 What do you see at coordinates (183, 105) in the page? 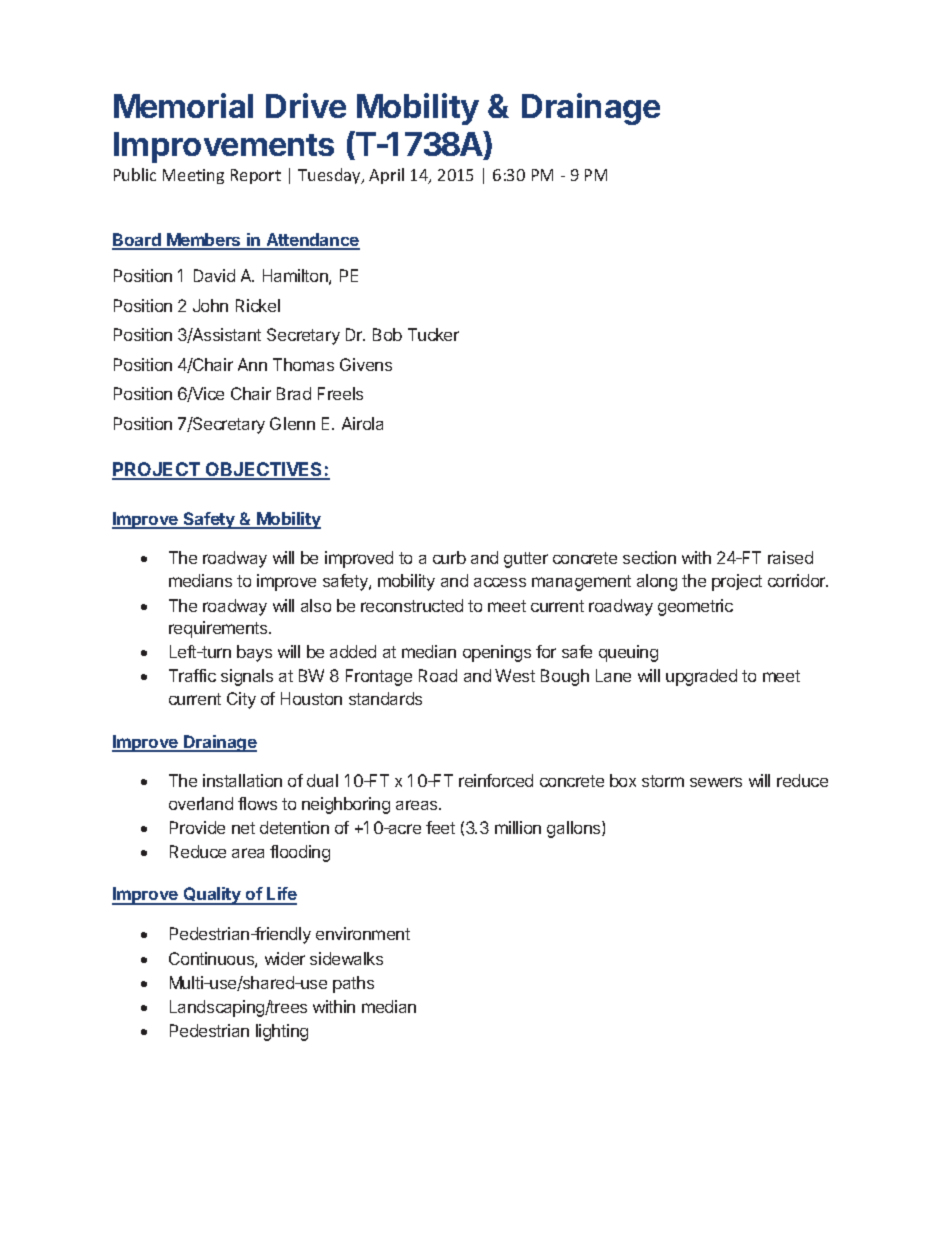
I see `Memorial` at bounding box center [183, 105].
